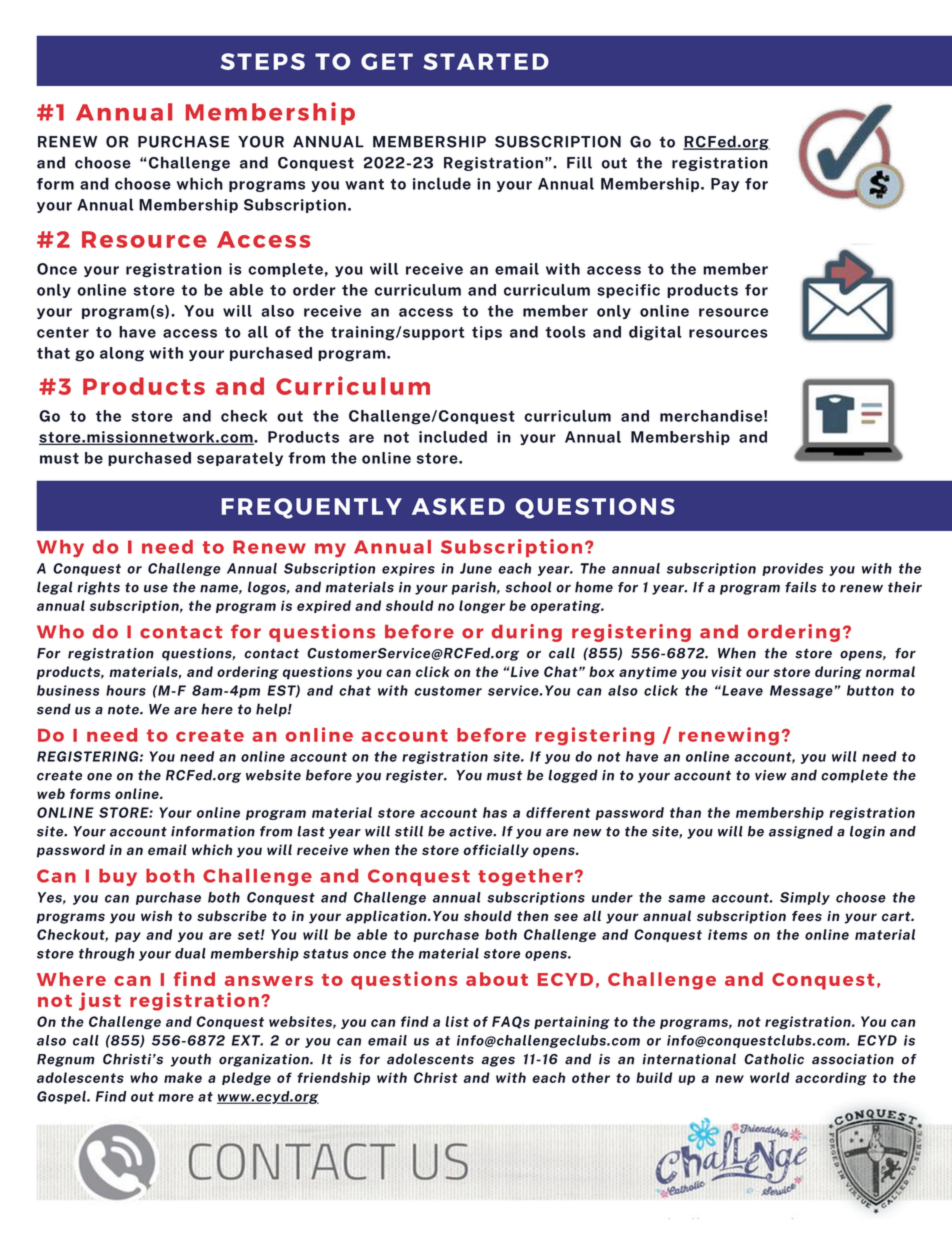 Image resolution: width=952 pixels, height=1233 pixels. Describe the element at coordinates (486, 61) in the image. I see `STARTED` at that location.
